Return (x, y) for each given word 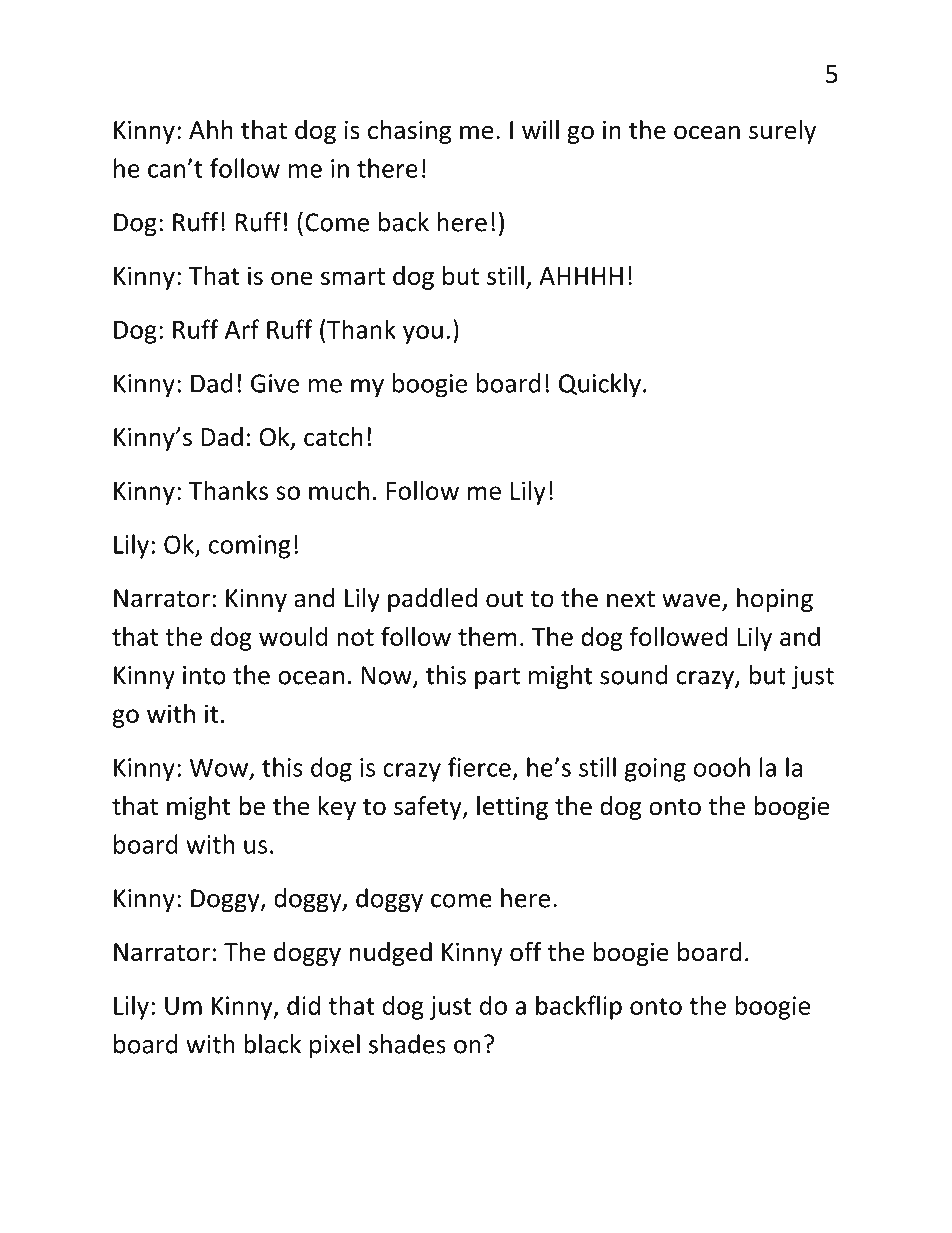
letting (512, 808)
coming (250, 547)
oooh (722, 767)
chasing (409, 132)
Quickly (600, 385)
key (337, 808)
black (272, 1044)
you (423, 334)
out (504, 599)
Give (275, 383)
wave (691, 601)
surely (782, 132)
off (526, 952)
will (540, 129)
